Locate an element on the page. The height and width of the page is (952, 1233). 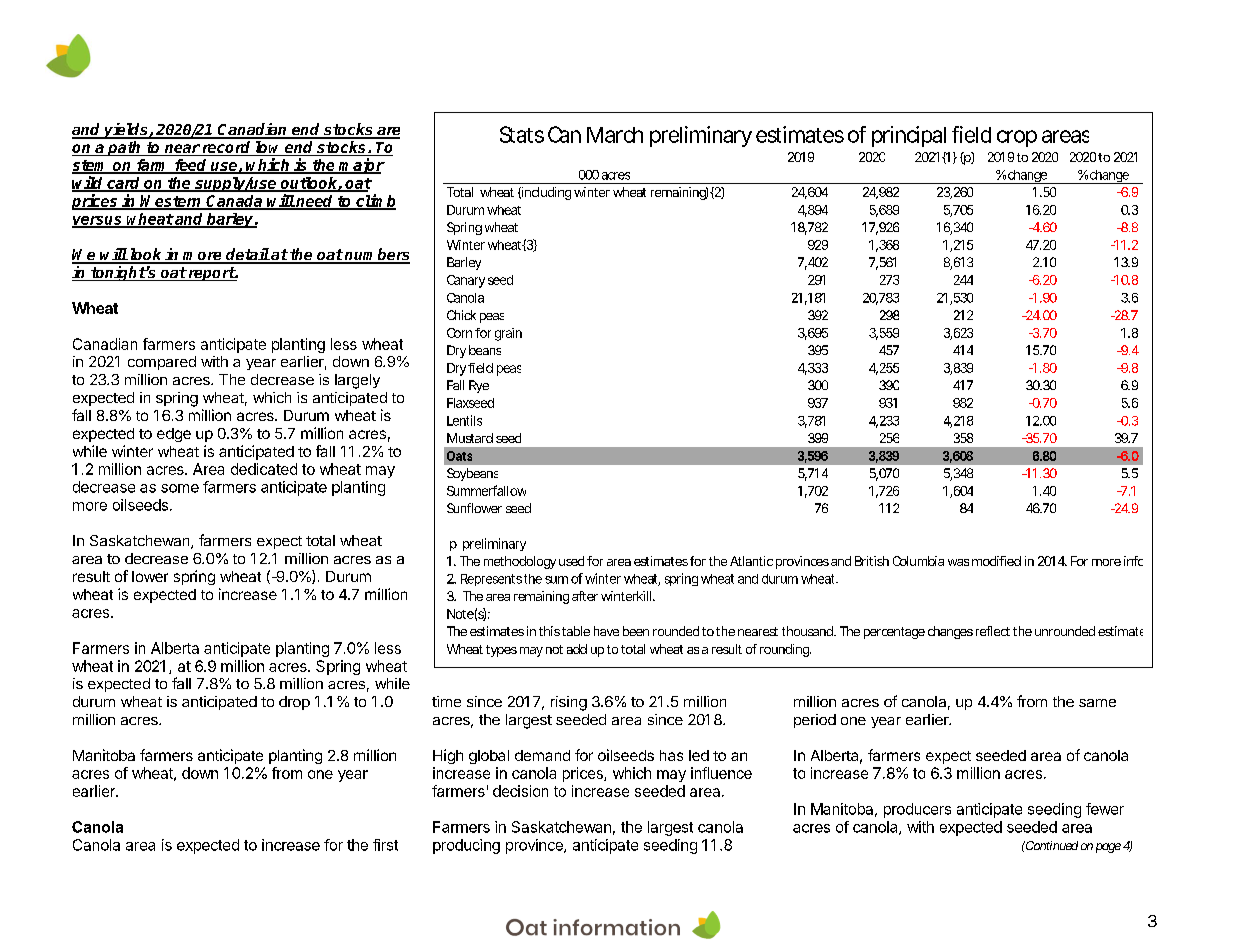
yields is located at coordinates (126, 131).
